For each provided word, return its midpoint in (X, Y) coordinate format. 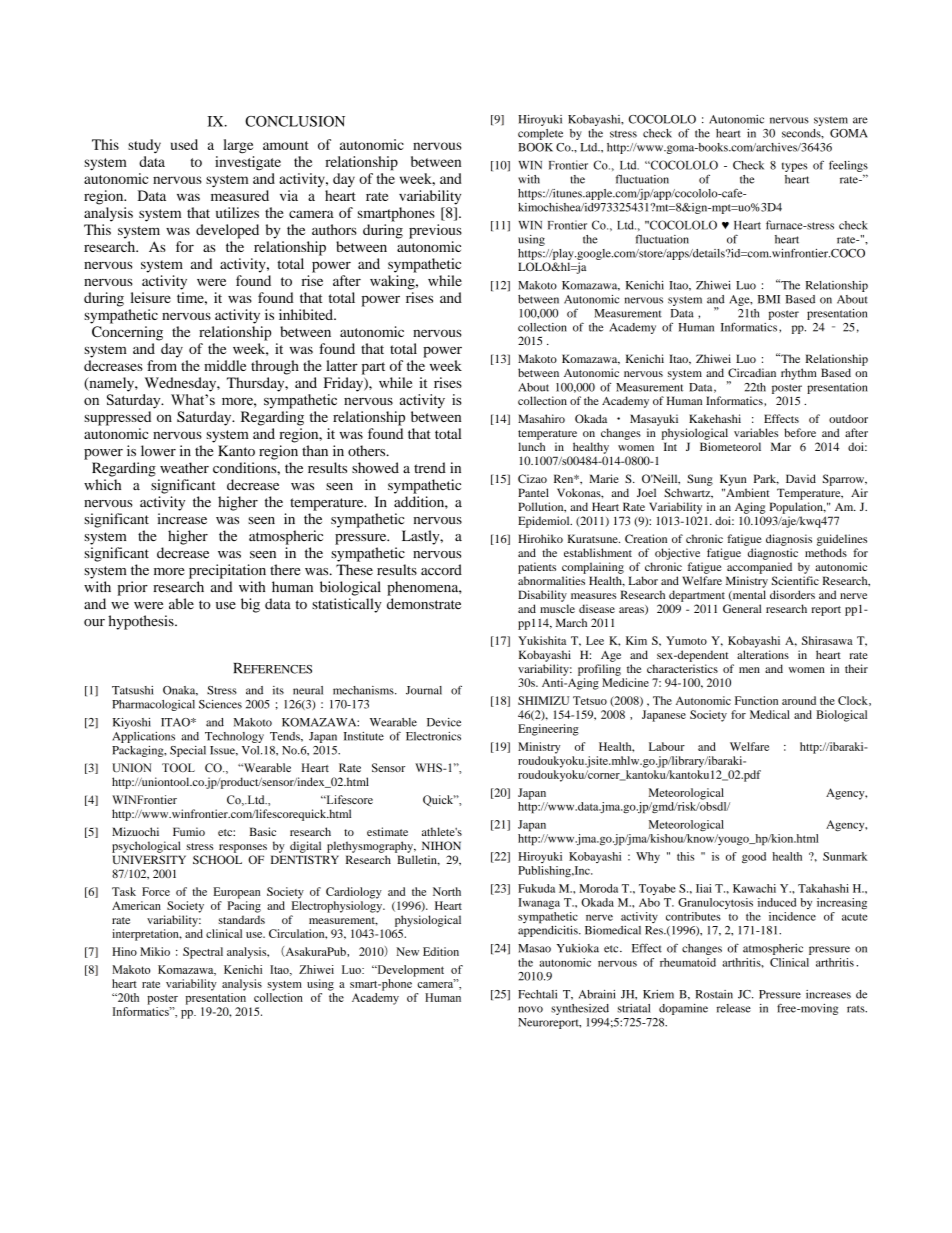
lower (158, 451)
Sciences (220, 704)
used (184, 144)
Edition (441, 951)
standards (241, 919)
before (800, 432)
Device (444, 722)
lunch (531, 446)
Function (756, 700)
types (794, 167)
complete (540, 134)
